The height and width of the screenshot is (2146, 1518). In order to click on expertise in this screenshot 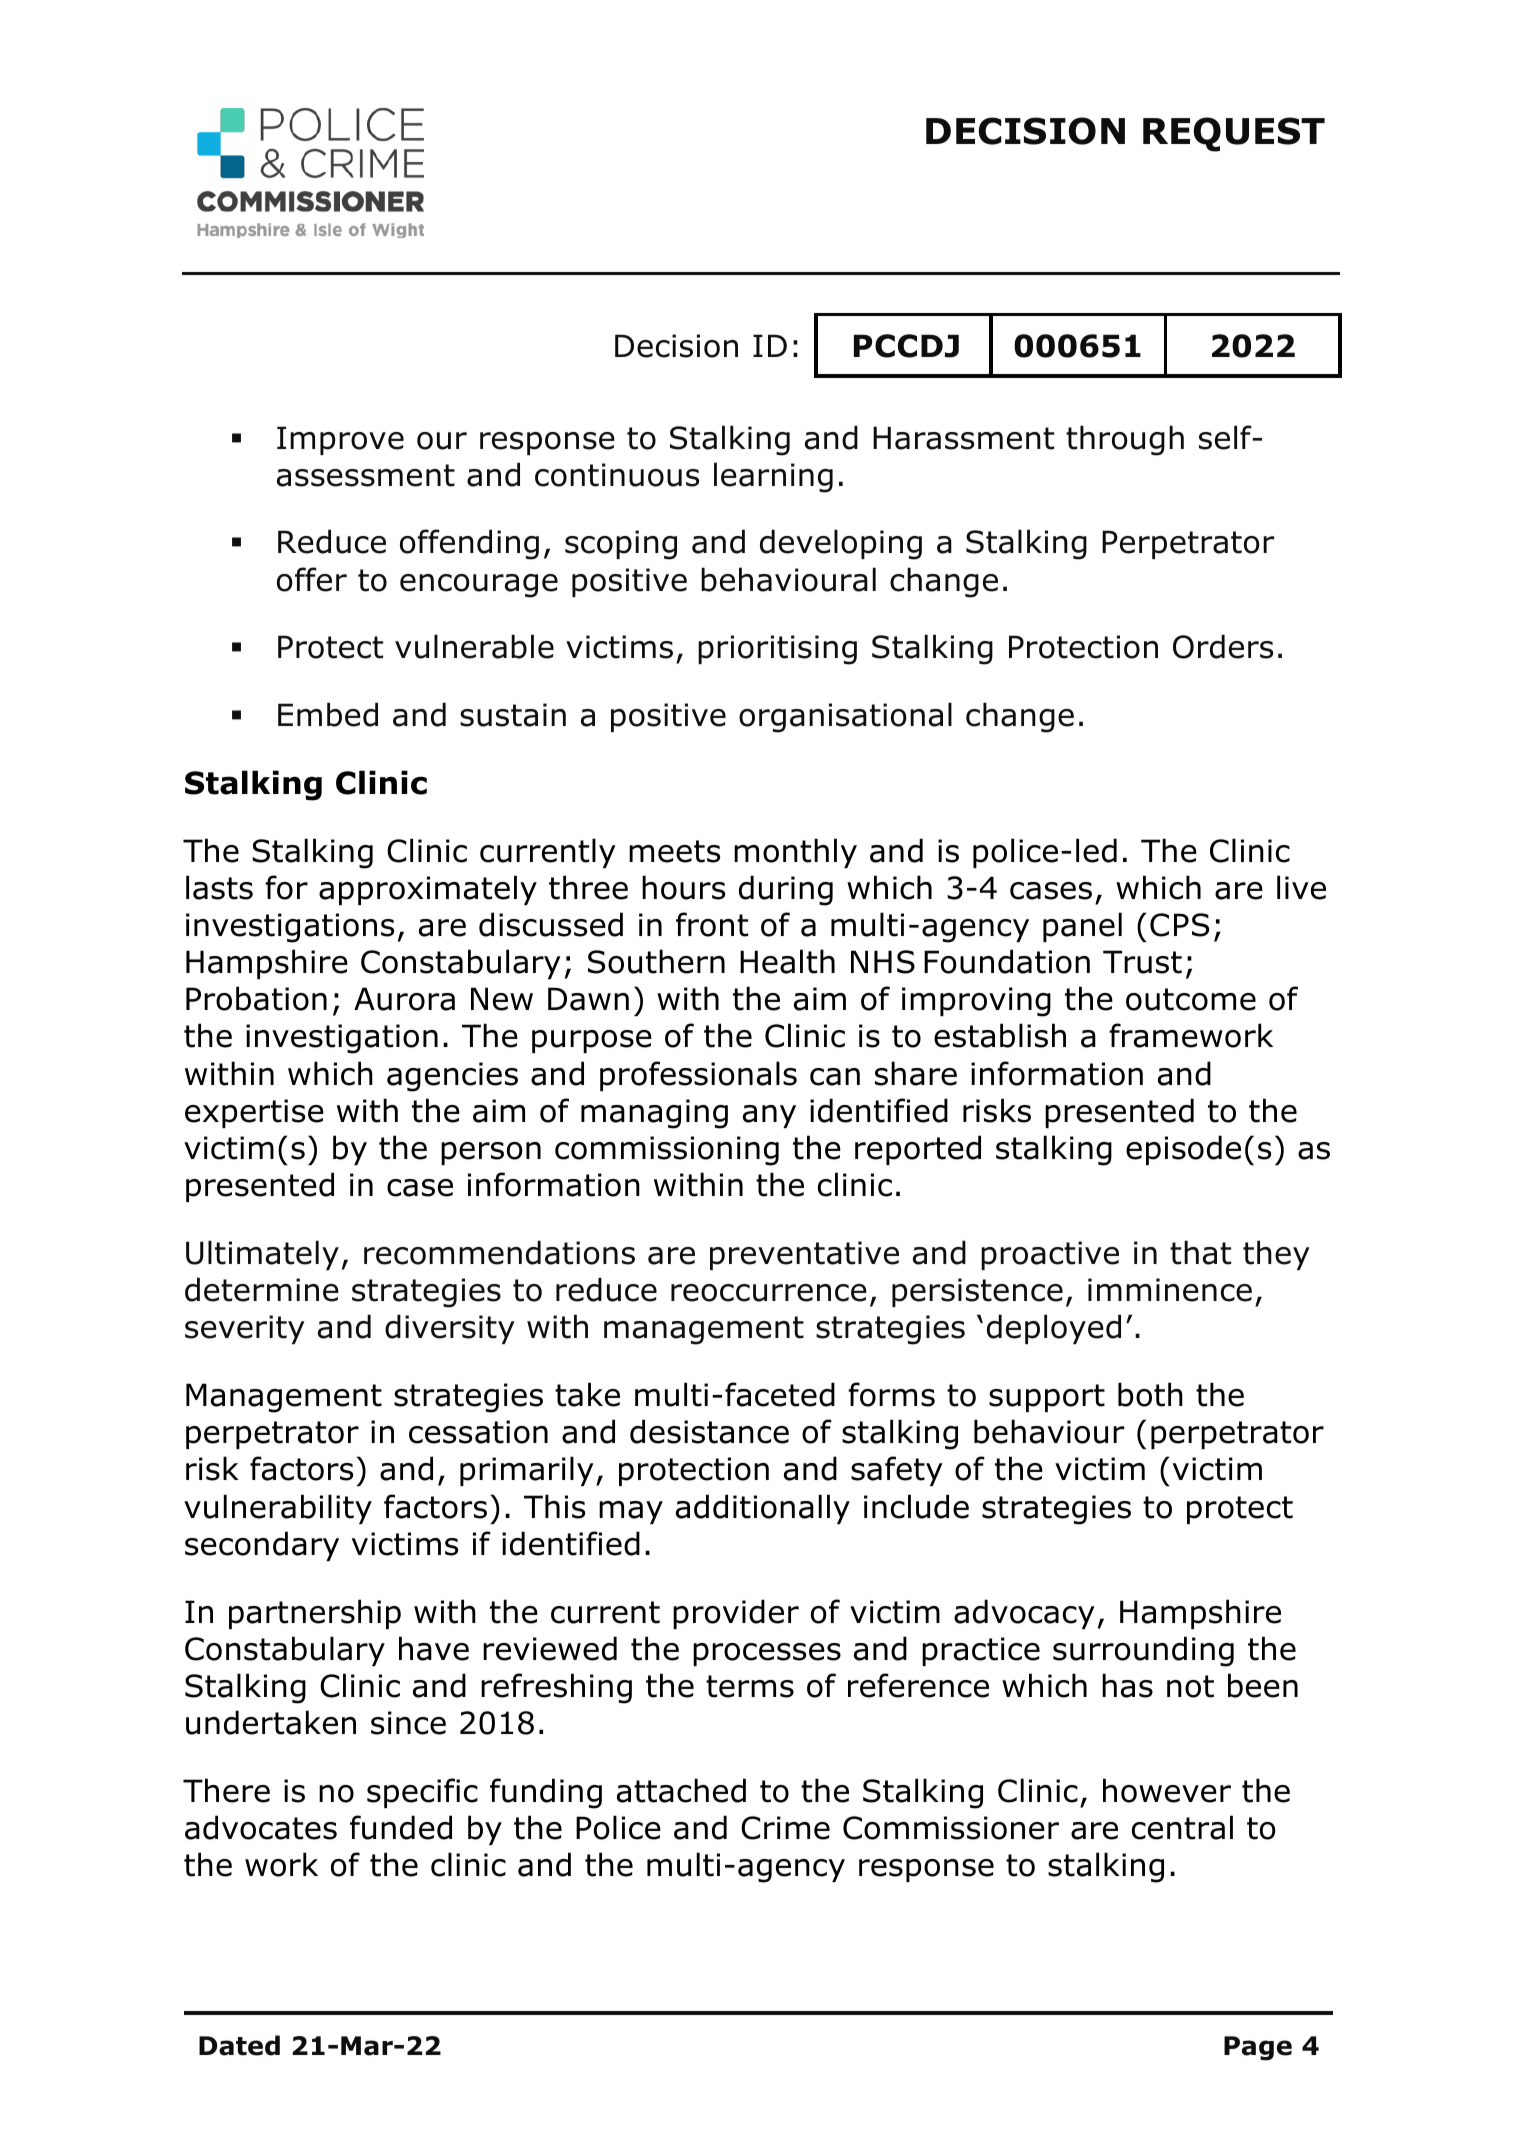, I will do `click(254, 1113)`.
